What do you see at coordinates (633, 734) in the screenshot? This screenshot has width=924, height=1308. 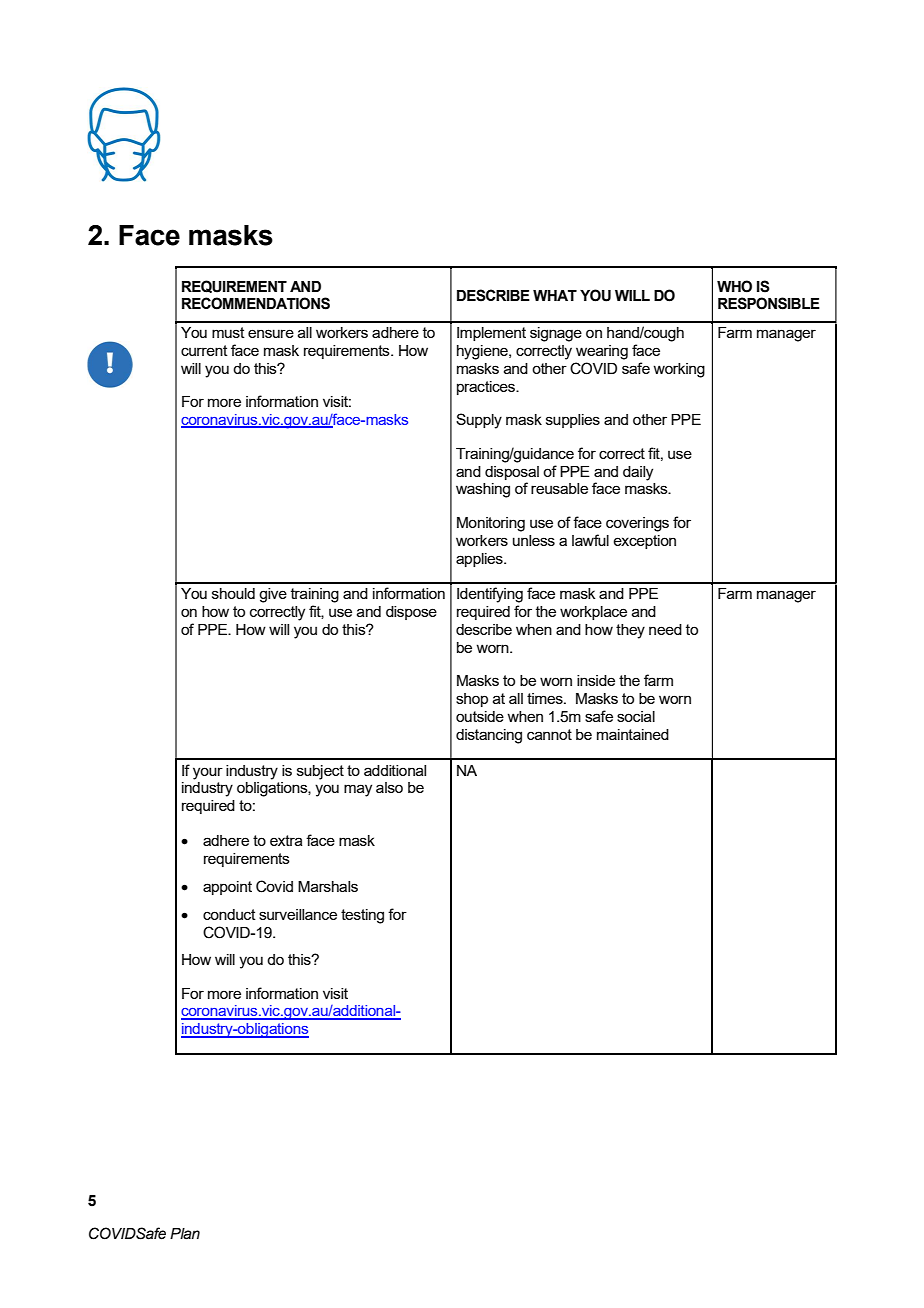 I see `maintained` at bounding box center [633, 734].
